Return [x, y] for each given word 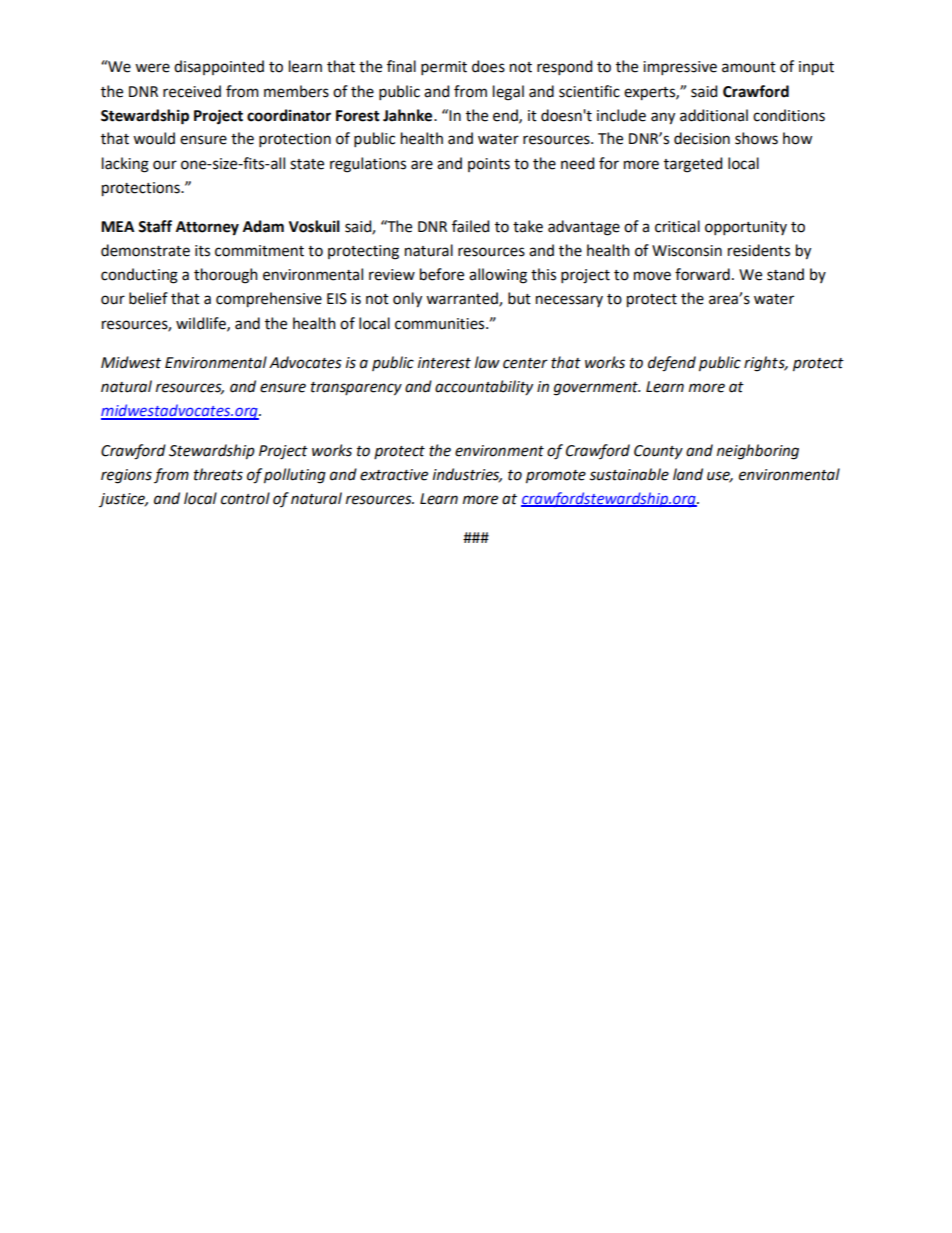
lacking [125, 165]
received [192, 91]
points [489, 165]
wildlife [202, 324]
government [597, 389]
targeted [693, 165]
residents [759, 250]
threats [218, 474]
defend [672, 364]
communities [441, 324]
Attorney [207, 228]
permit [444, 68]
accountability [484, 387]
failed [470, 226]
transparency [356, 389]
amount [749, 67]
